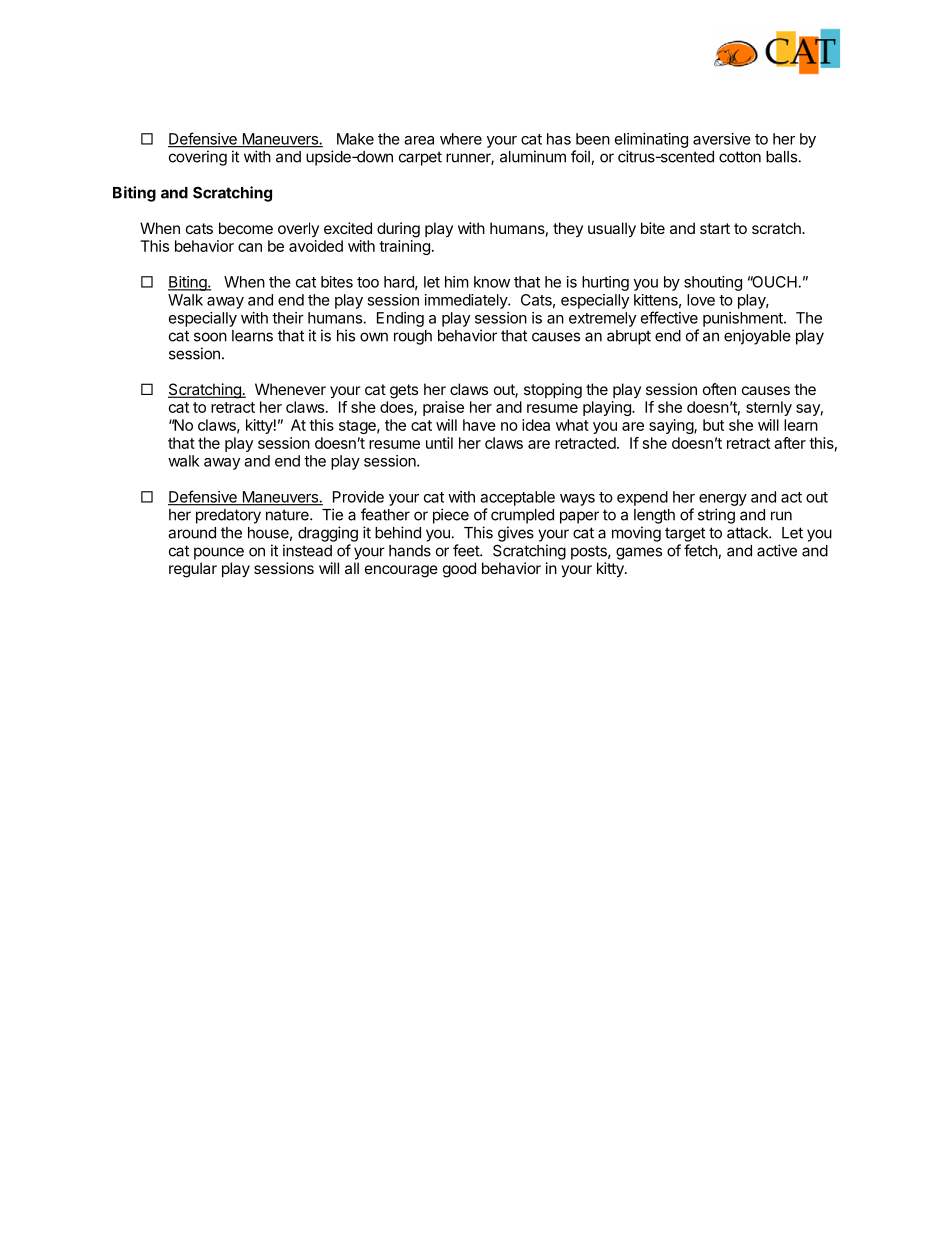 This screenshot has width=952, height=1233. What do you see at coordinates (479, 425) in the screenshot?
I see `have` at bounding box center [479, 425].
